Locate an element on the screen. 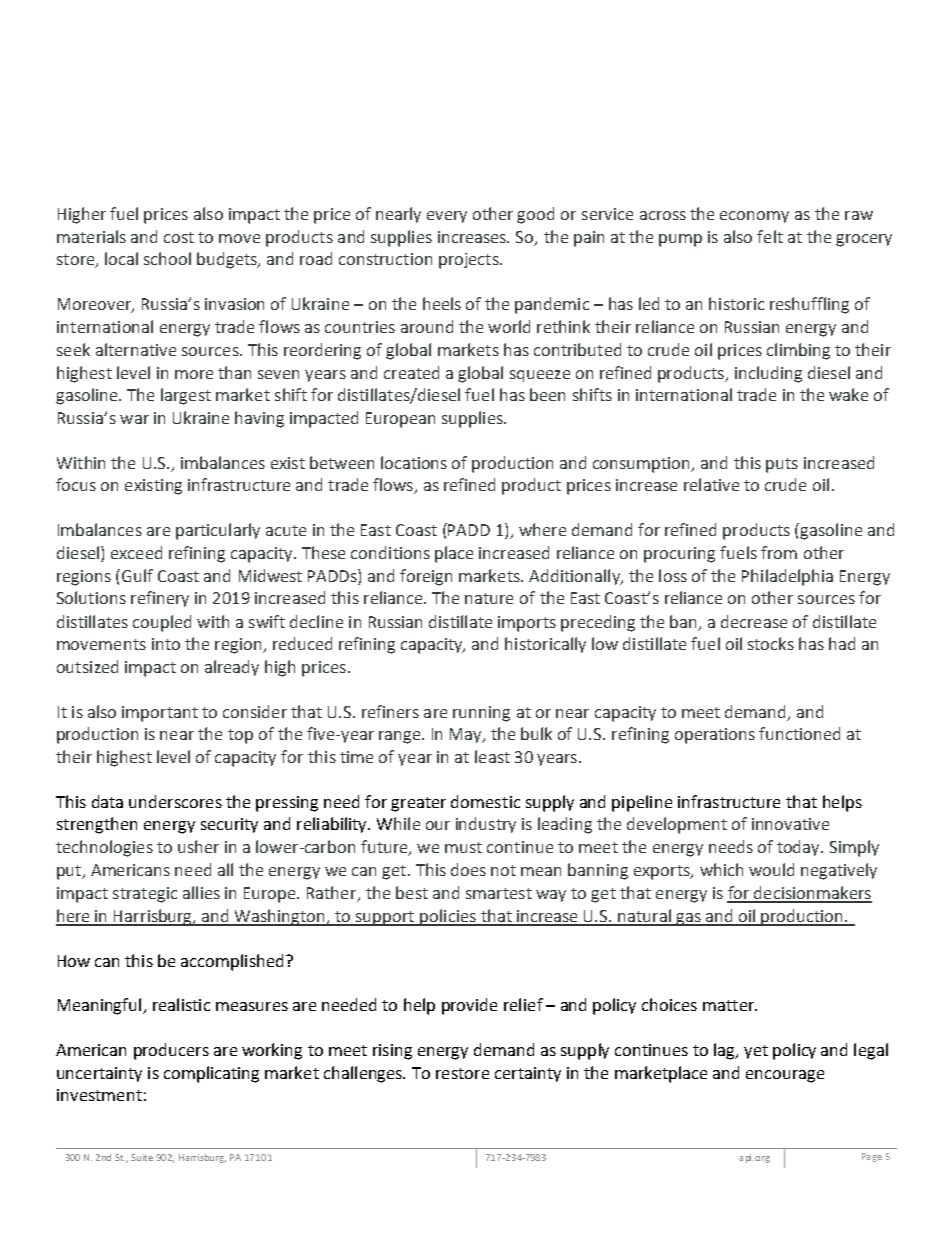  running is located at coordinates (481, 714).
